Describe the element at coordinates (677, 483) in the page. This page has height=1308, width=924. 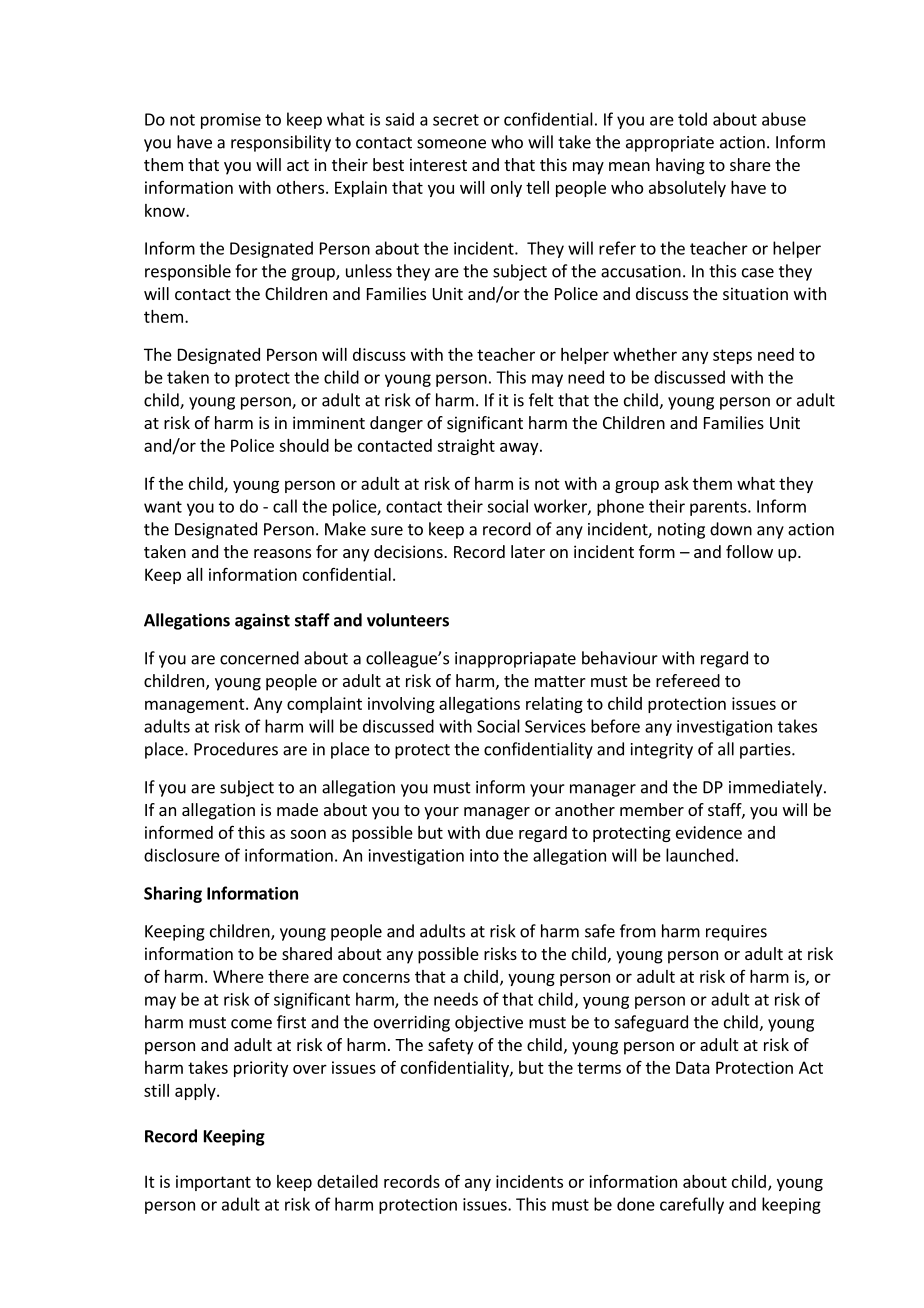
I see `ask` at that location.
